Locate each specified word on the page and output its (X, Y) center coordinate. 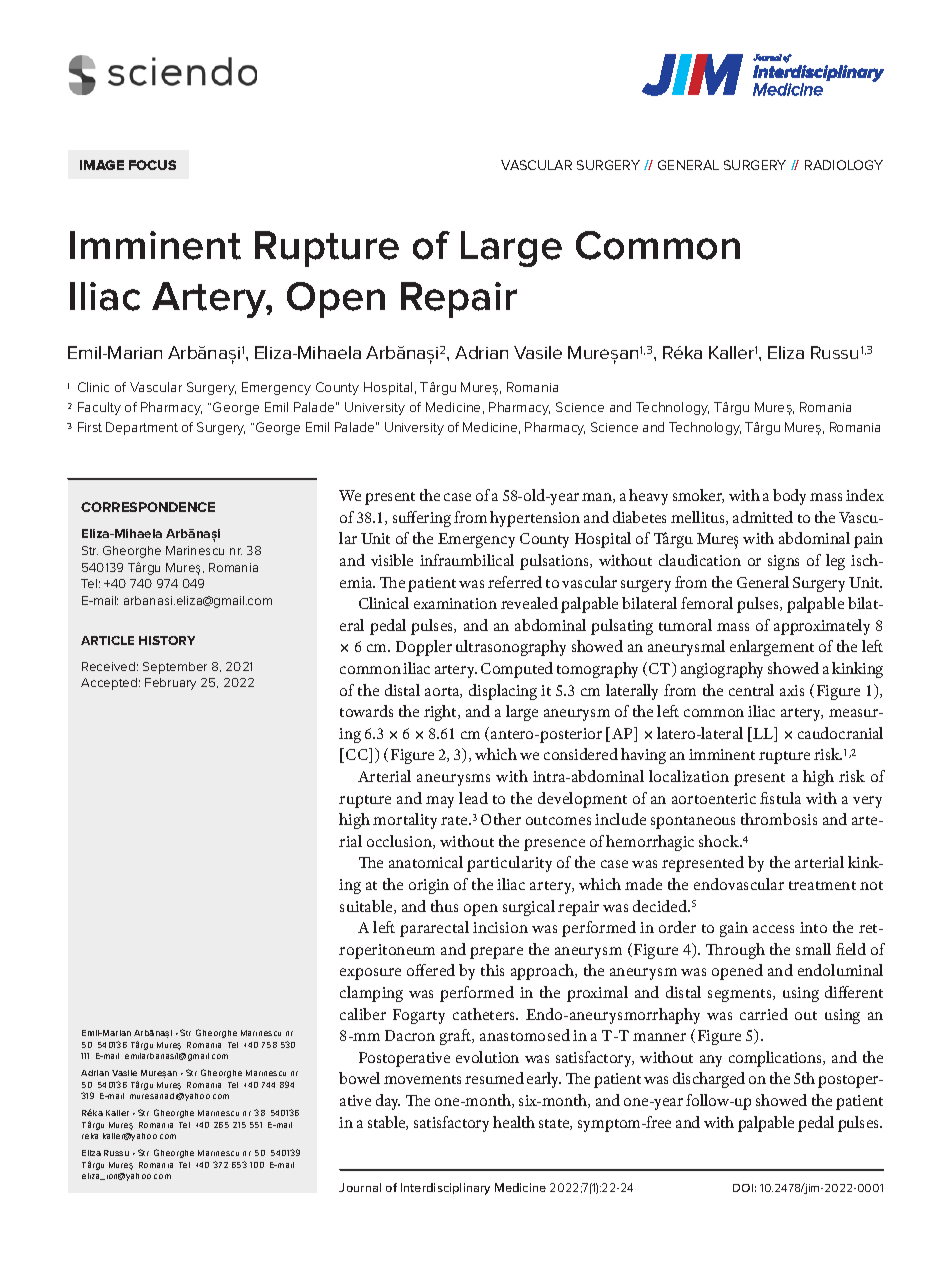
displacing (503, 692)
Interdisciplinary (445, 1189)
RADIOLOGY (844, 165)
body (789, 497)
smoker (698, 496)
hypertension (535, 519)
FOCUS (152, 165)
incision (500, 927)
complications (776, 1059)
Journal (360, 1187)
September (175, 668)
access (773, 929)
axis (792, 690)
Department (142, 428)
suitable (367, 907)
